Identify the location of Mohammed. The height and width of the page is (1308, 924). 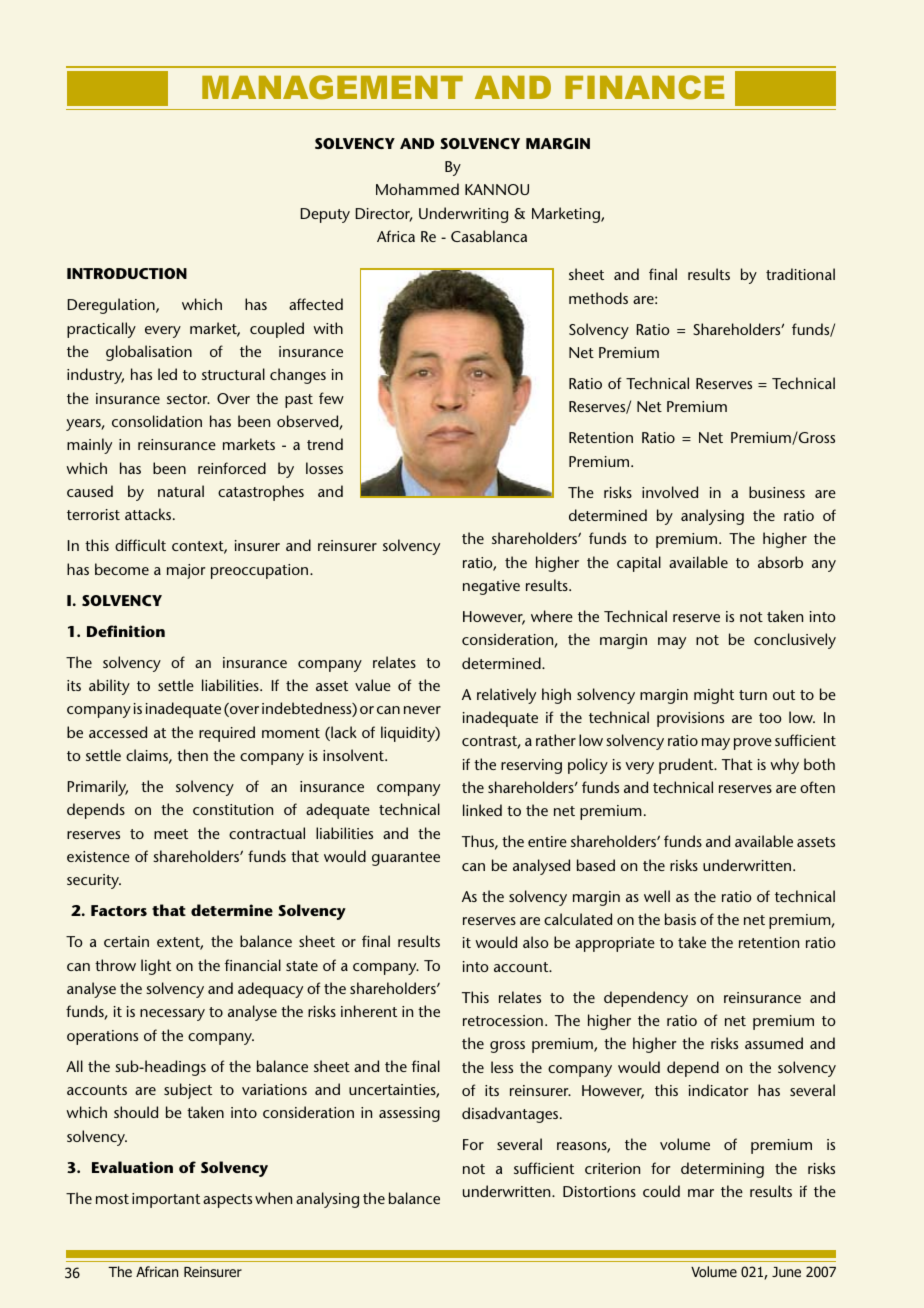
(417, 189).
